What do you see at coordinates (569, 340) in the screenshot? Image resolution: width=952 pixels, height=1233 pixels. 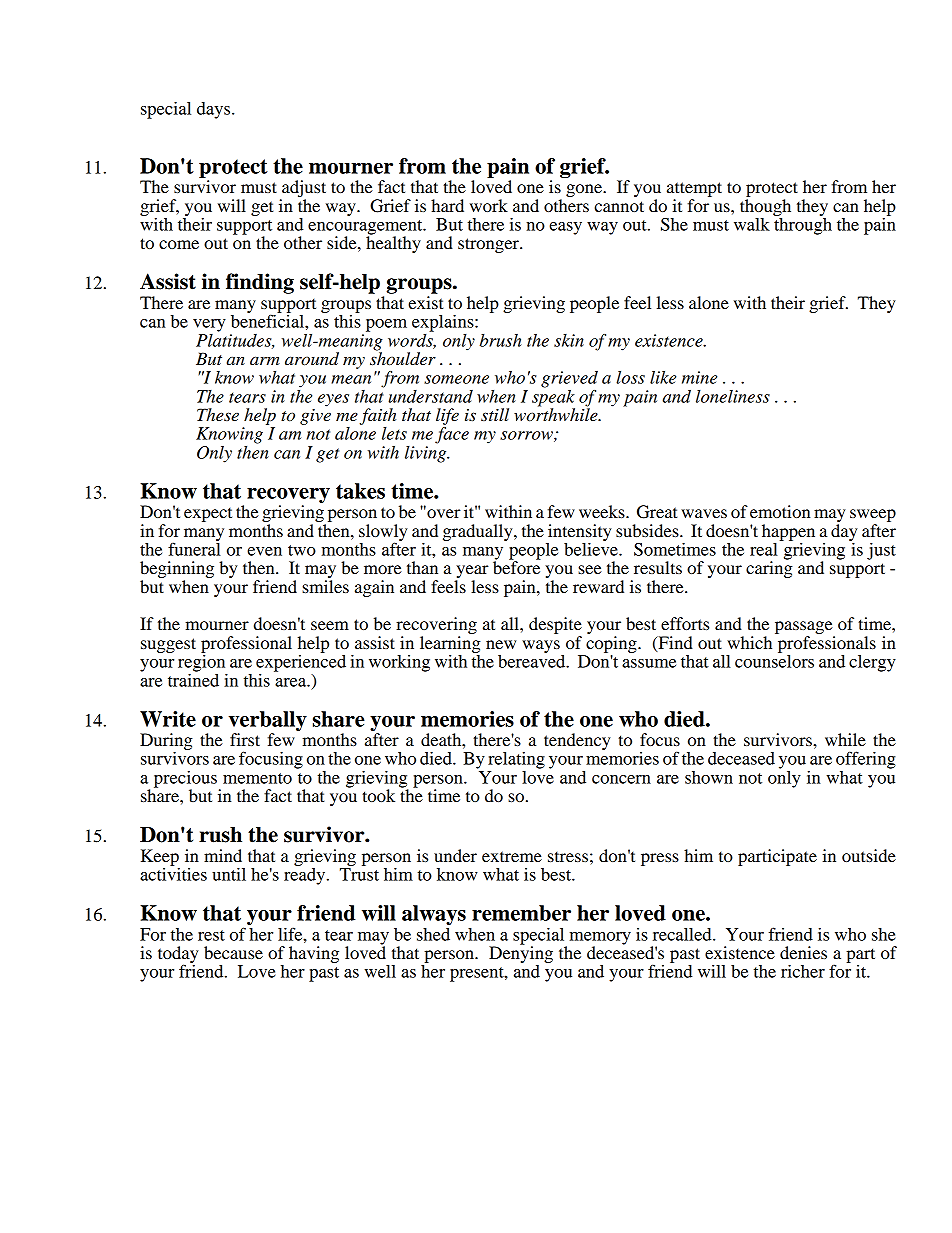 I see `skin` at bounding box center [569, 340].
